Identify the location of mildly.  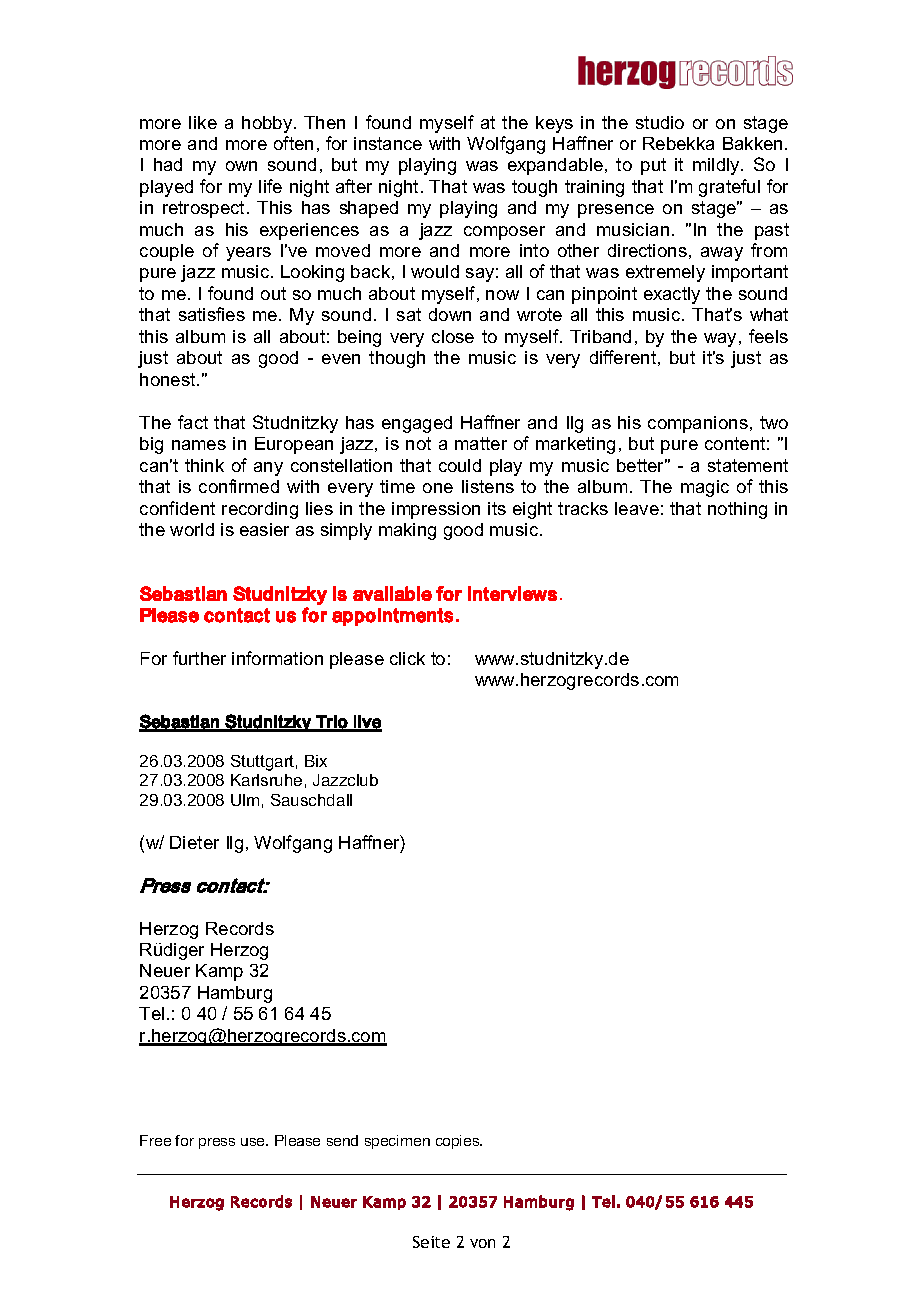
(717, 166).
